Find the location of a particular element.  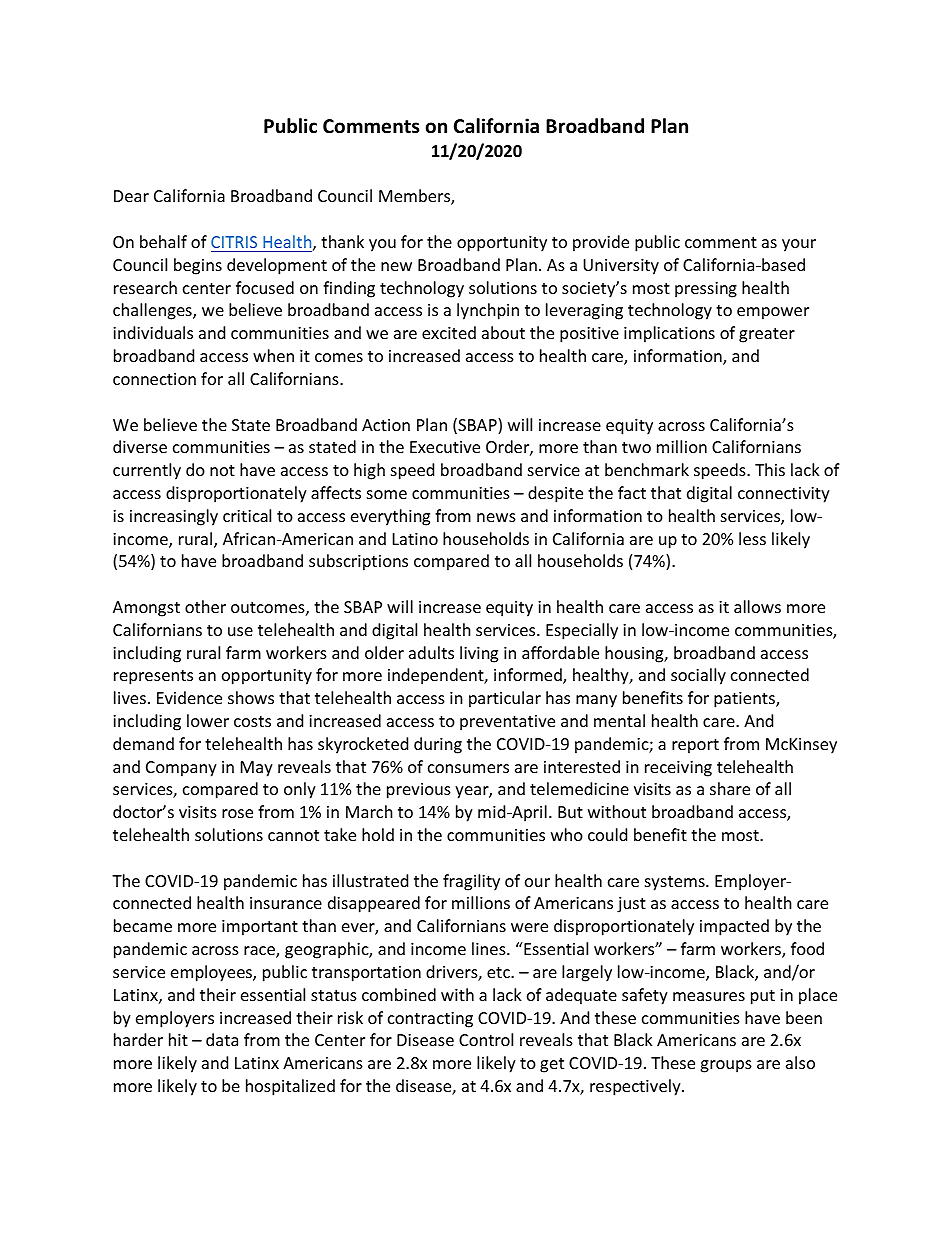

share is located at coordinates (730, 788).
